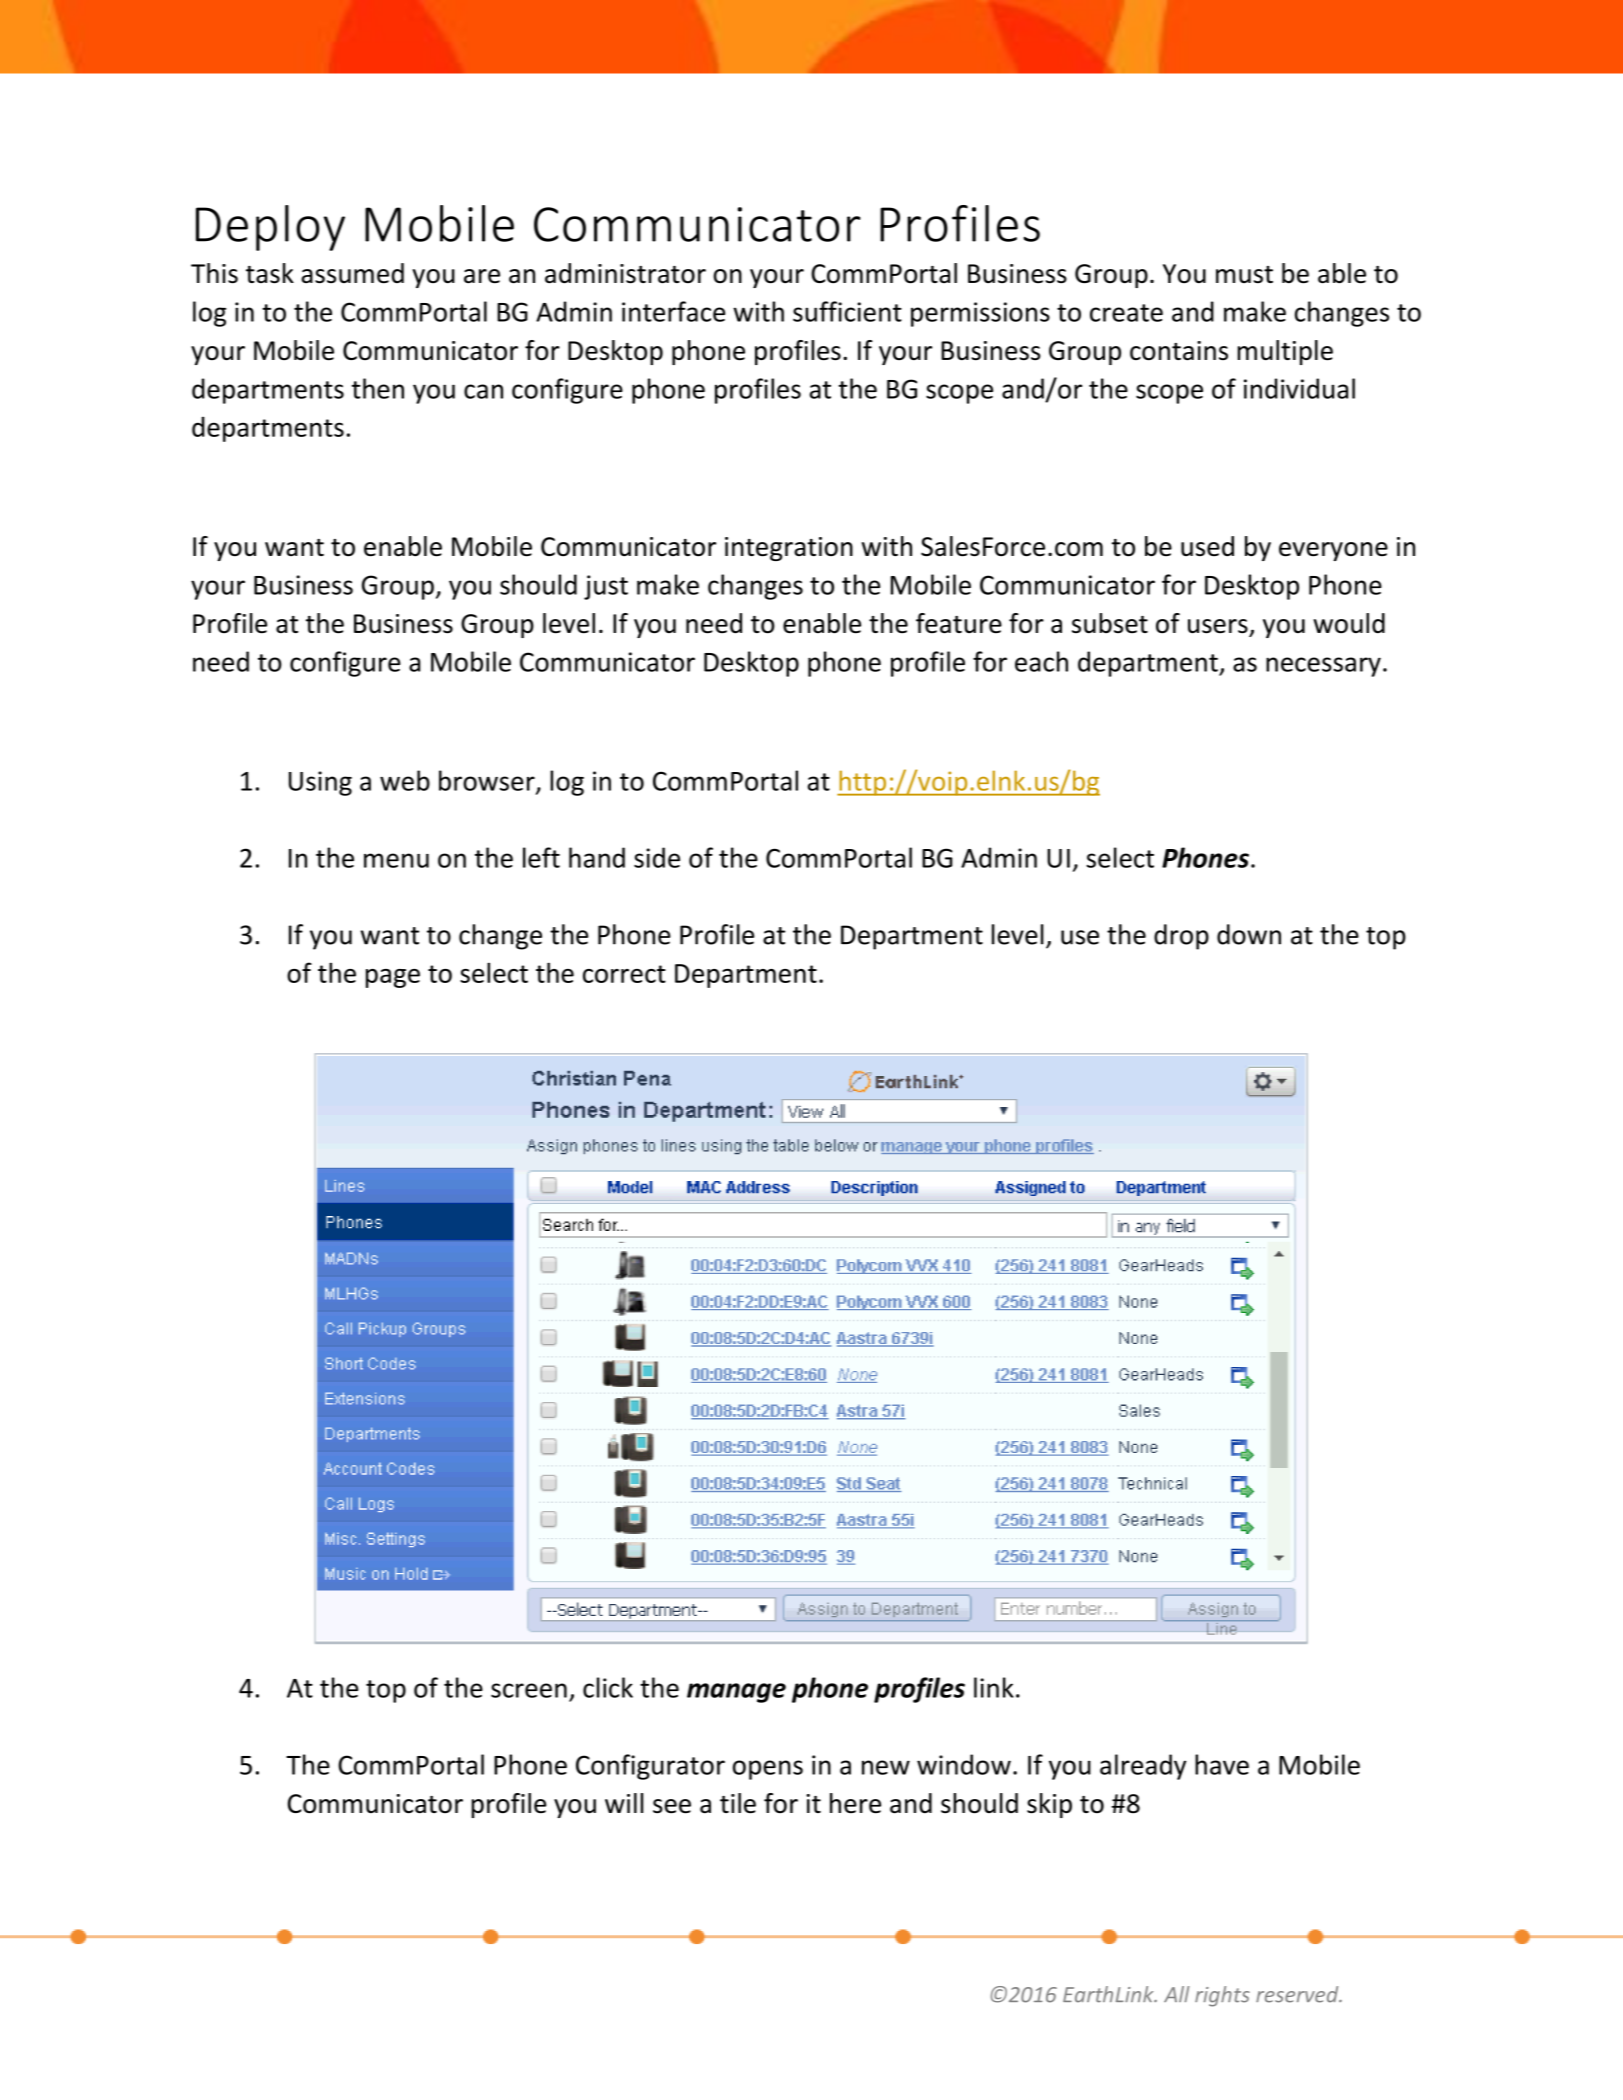  What do you see at coordinates (352, 273) in the page?
I see `assumed` at bounding box center [352, 273].
